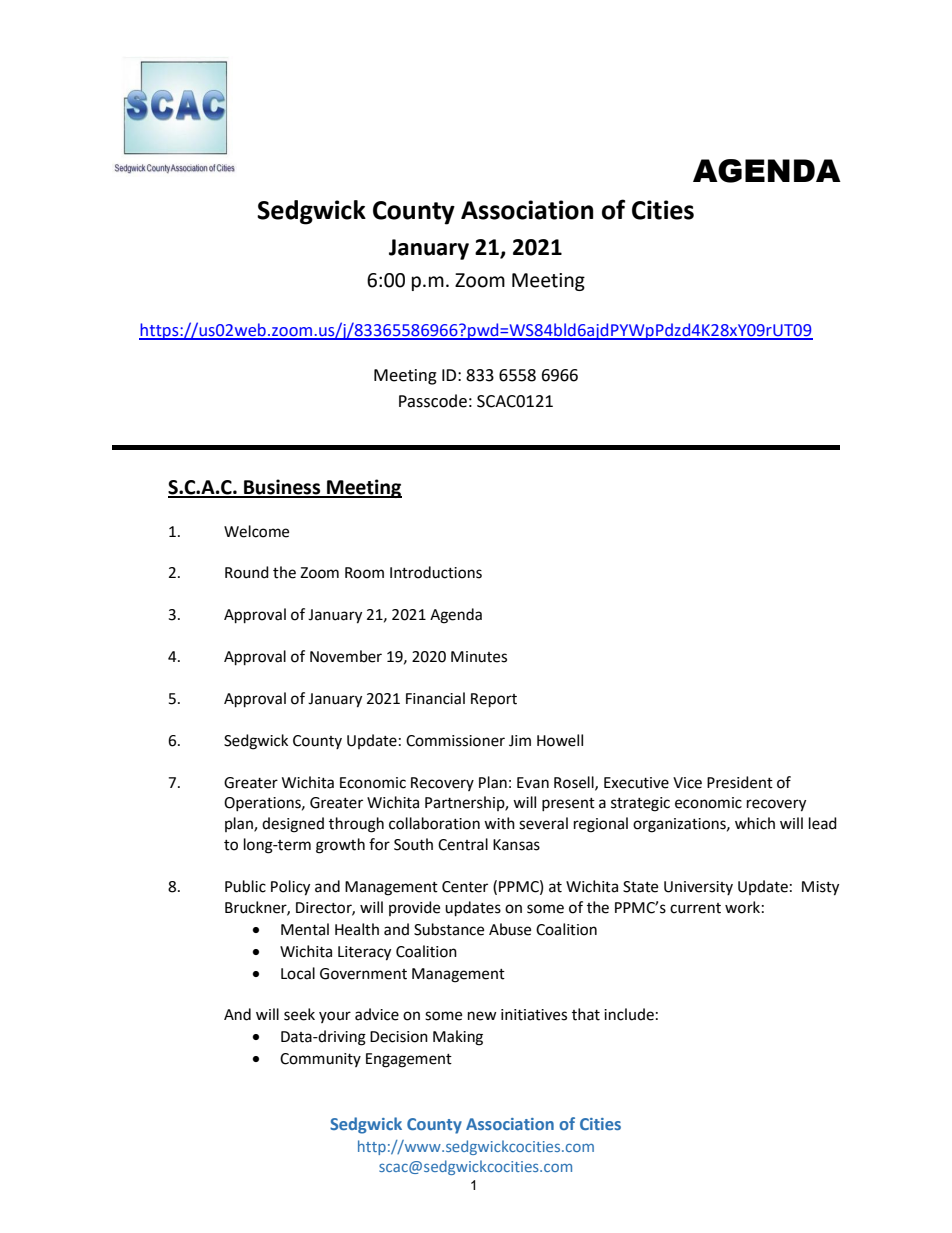 The width and height of the image is (952, 1233). Describe the element at coordinates (755, 823) in the image. I see `which` at that location.
